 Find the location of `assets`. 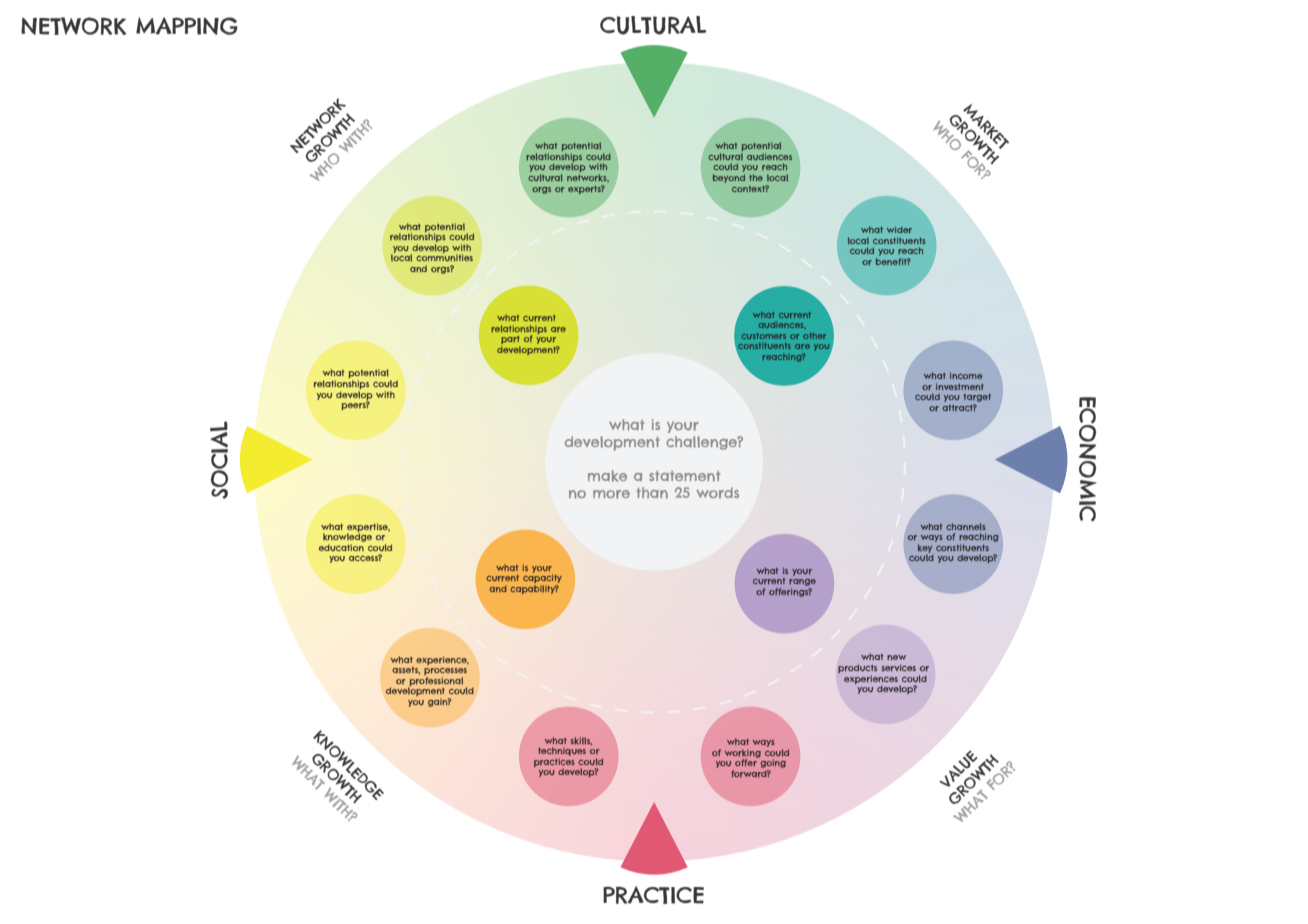

assets is located at coordinates (406, 670).
